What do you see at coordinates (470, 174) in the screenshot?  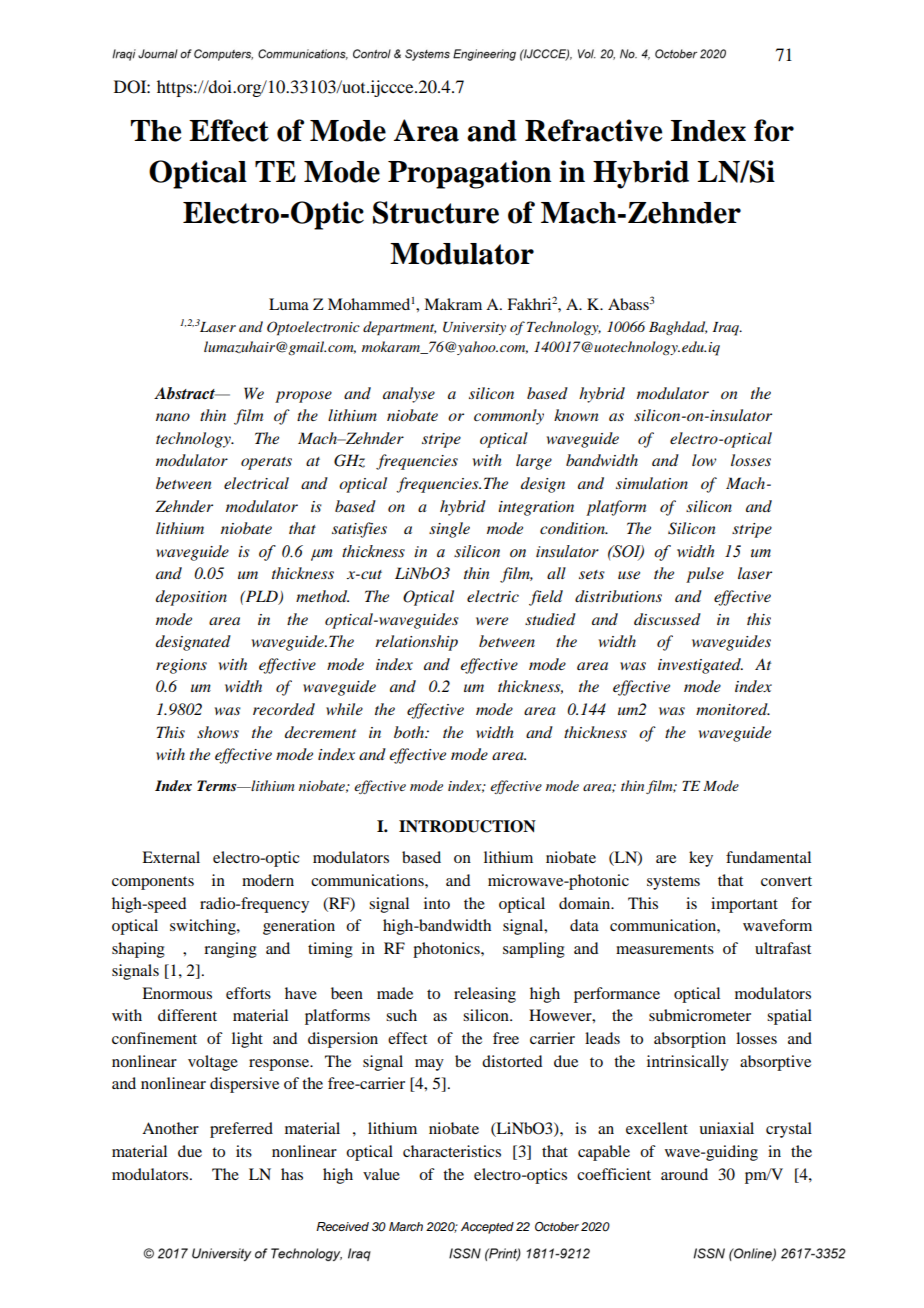 I see `Propagation` at bounding box center [470, 174].
